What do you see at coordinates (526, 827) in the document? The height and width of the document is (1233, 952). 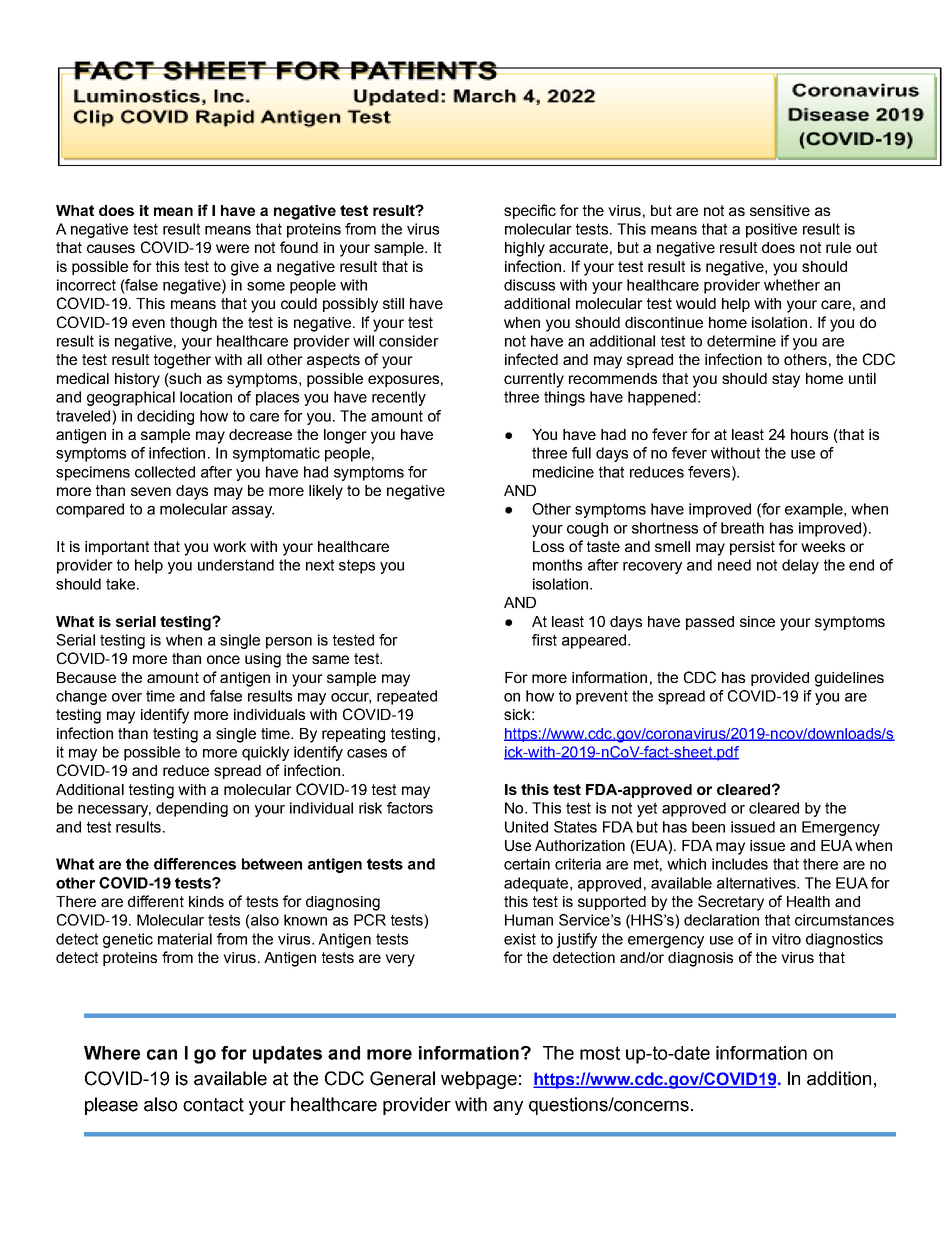 I see `United` at bounding box center [526, 827].
